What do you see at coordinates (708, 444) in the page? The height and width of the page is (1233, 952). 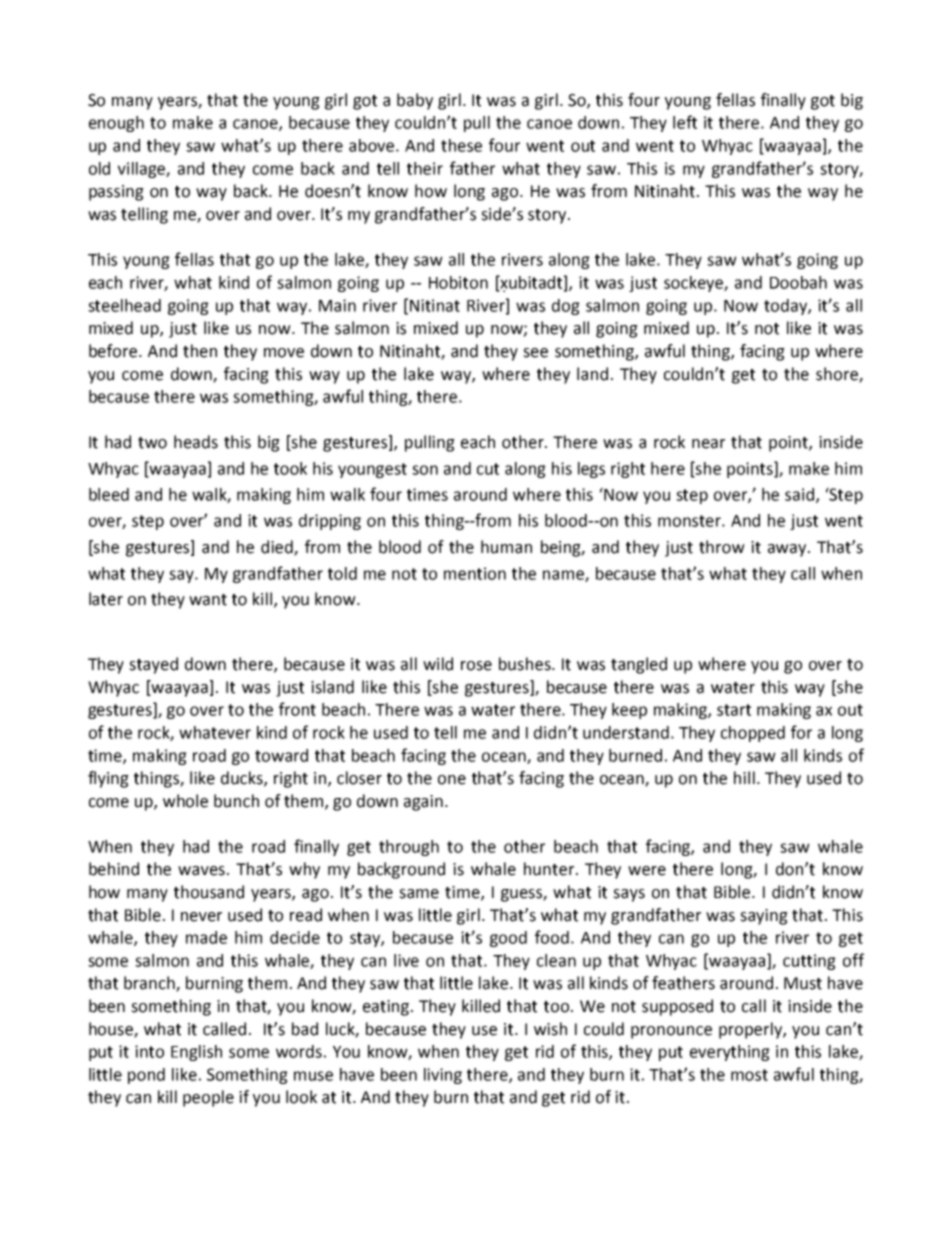 I see `near` at bounding box center [708, 444].
